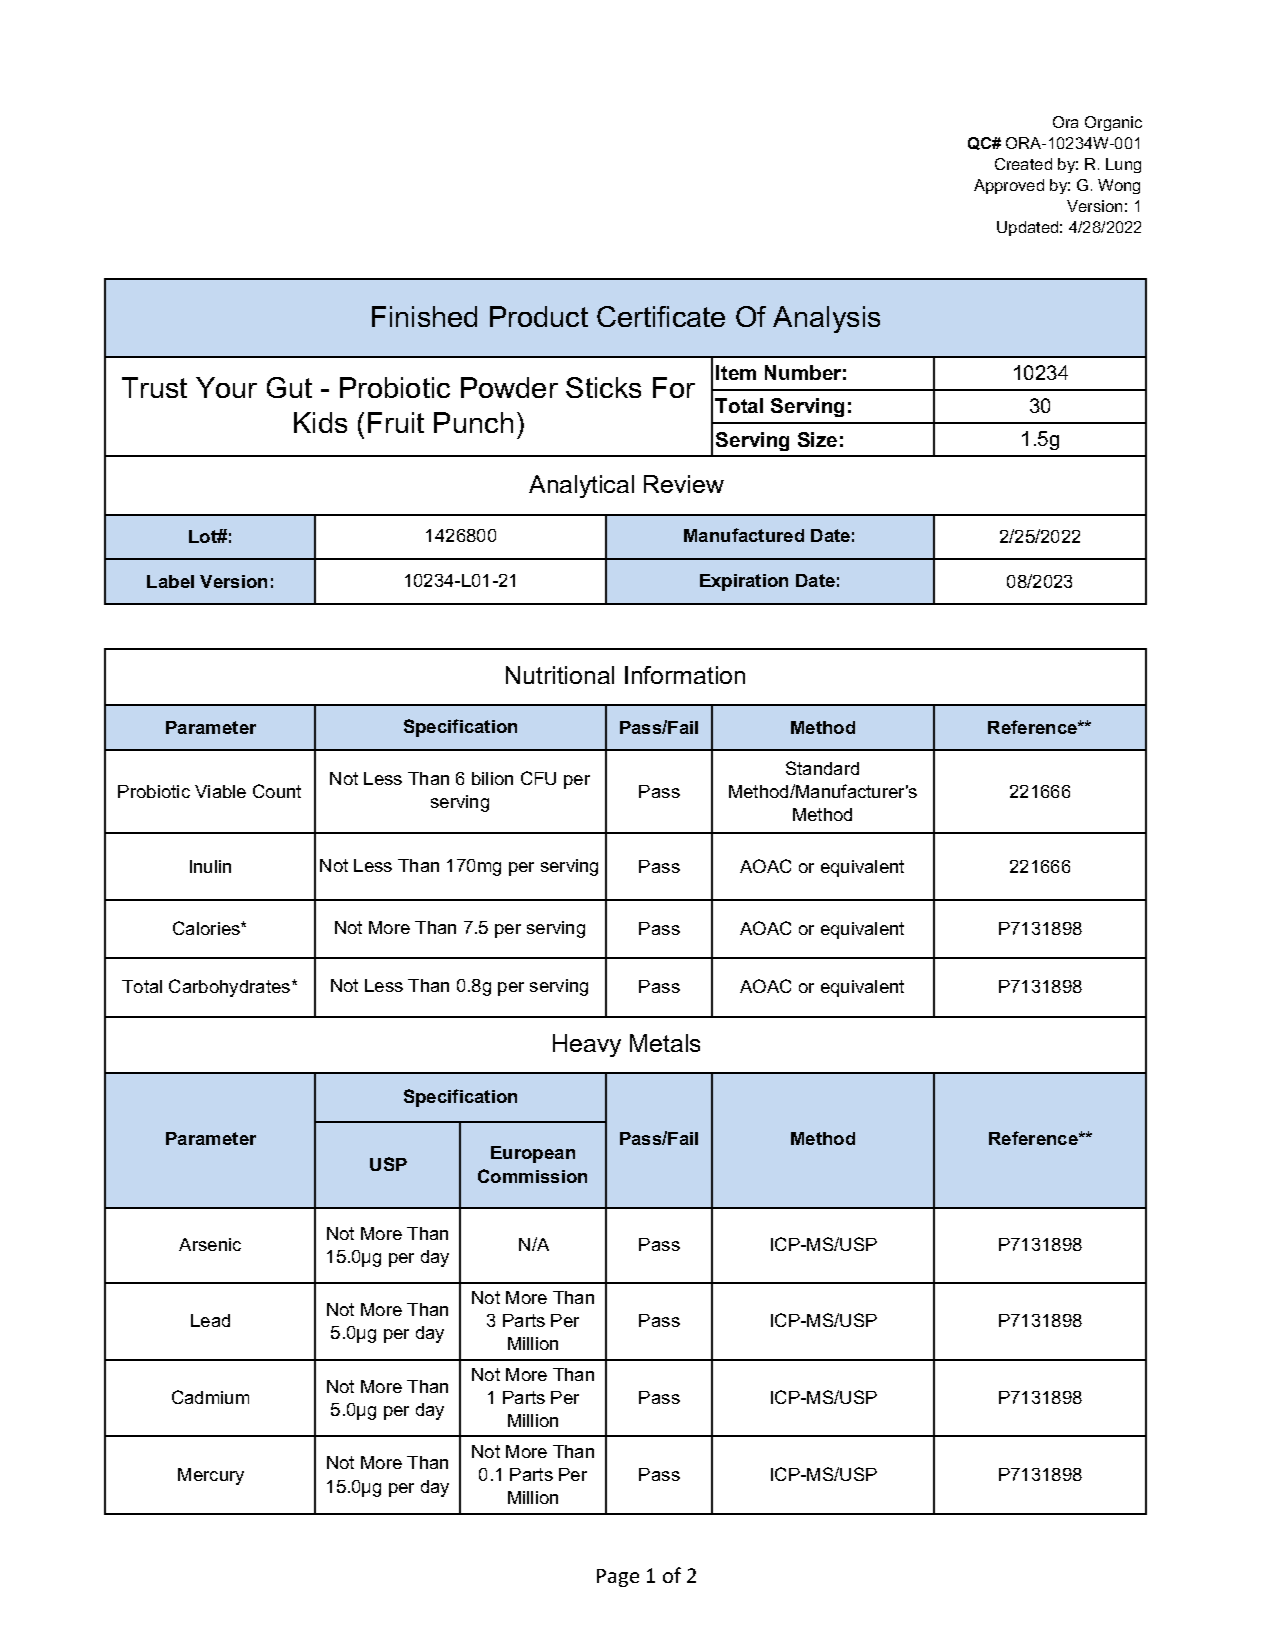 The width and height of the document is (1266, 1638). What do you see at coordinates (320, 422) in the document?
I see `Kids` at bounding box center [320, 422].
